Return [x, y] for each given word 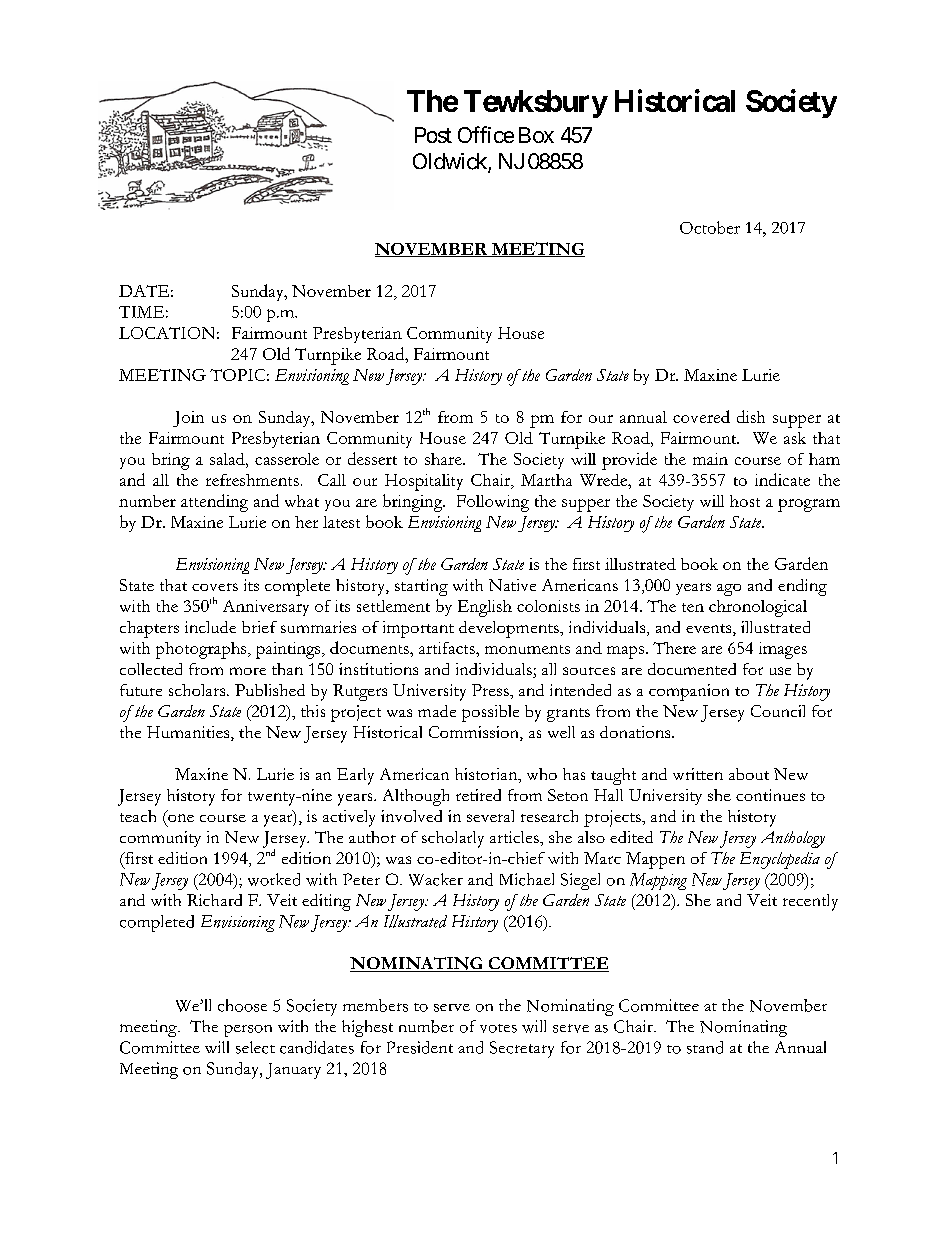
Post [433, 135]
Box [536, 135]
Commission [475, 733]
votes [498, 1028]
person [248, 1031]
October [710, 227]
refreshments [252, 480]
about [749, 774]
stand [705, 1047]
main [710, 459]
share [444, 459]
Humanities [189, 733]
